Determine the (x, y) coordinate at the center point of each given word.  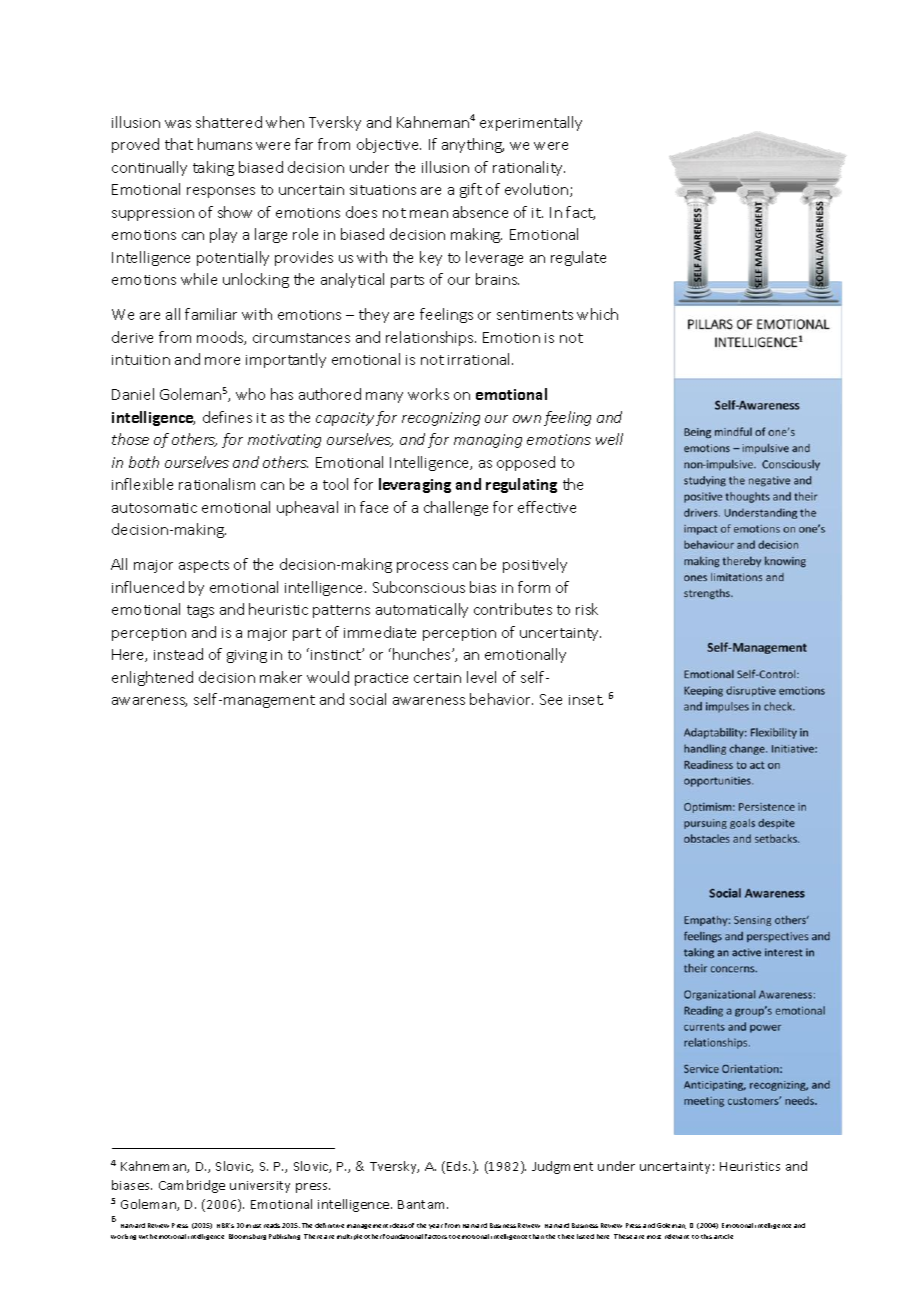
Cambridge (192, 1186)
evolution (538, 190)
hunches (423, 654)
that (179, 144)
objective (389, 145)
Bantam (423, 1204)
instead (178, 654)
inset (586, 700)
